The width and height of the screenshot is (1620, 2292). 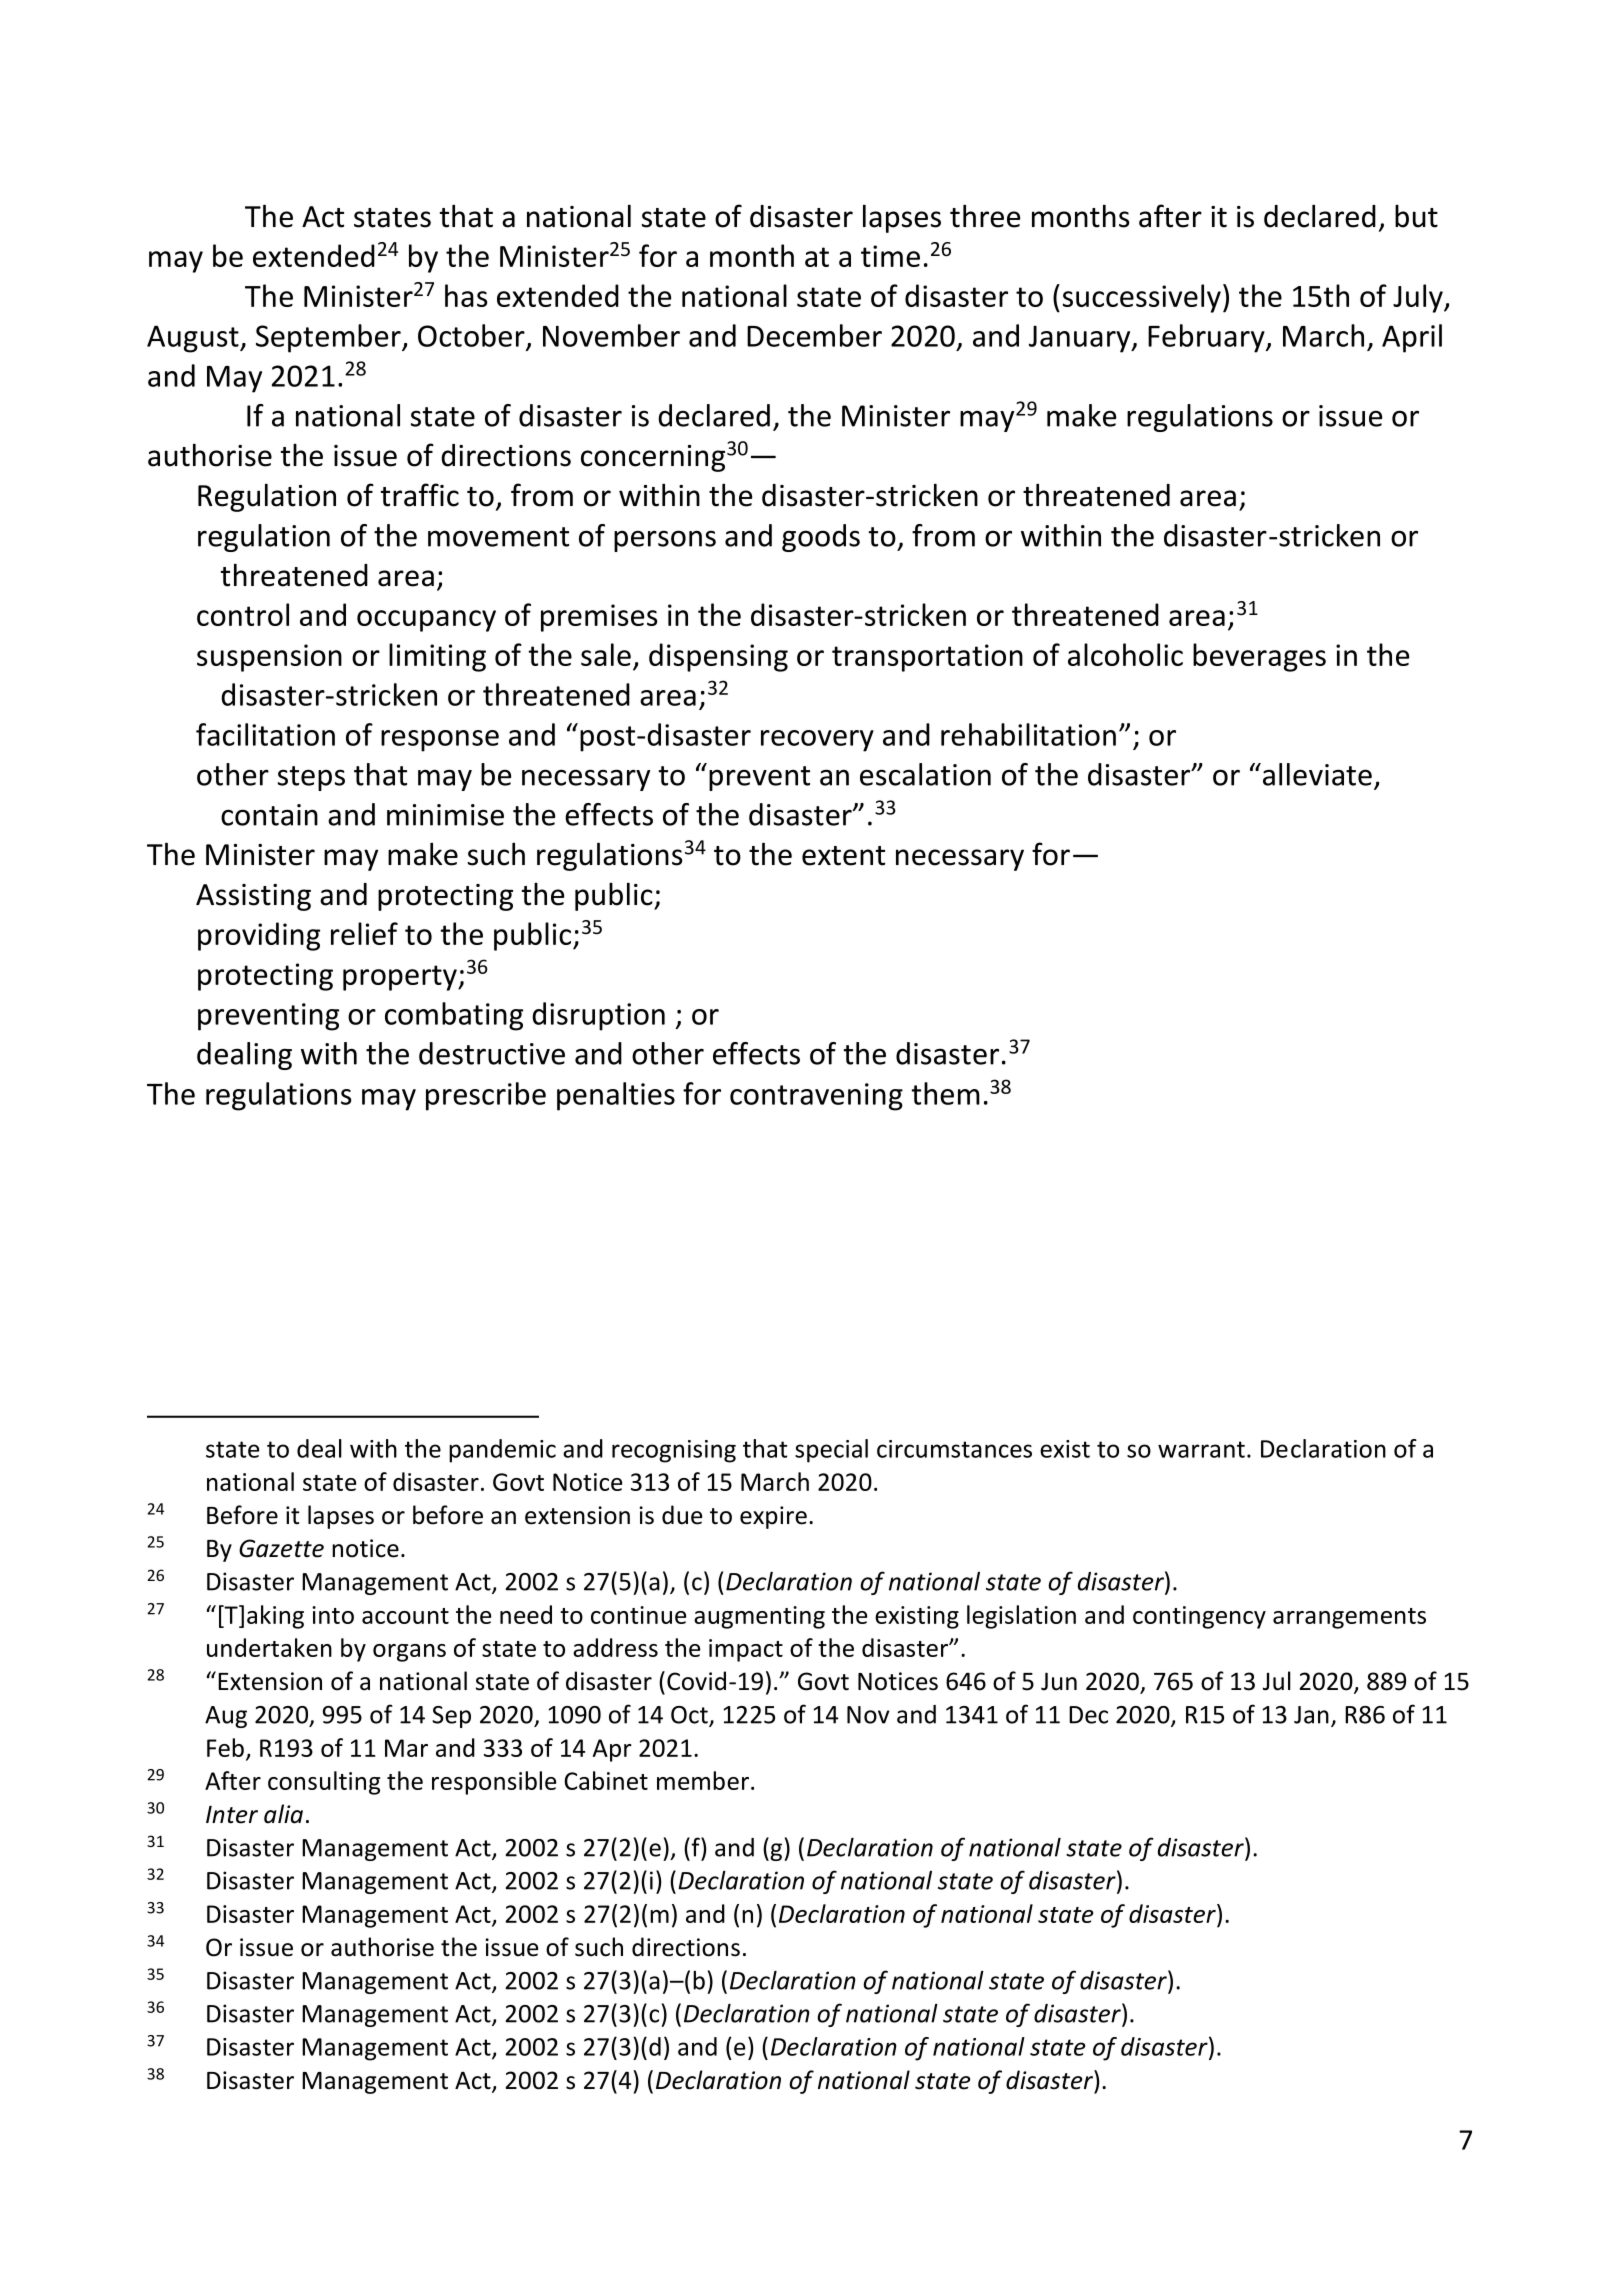 I want to click on disruption, so click(x=598, y=1016).
